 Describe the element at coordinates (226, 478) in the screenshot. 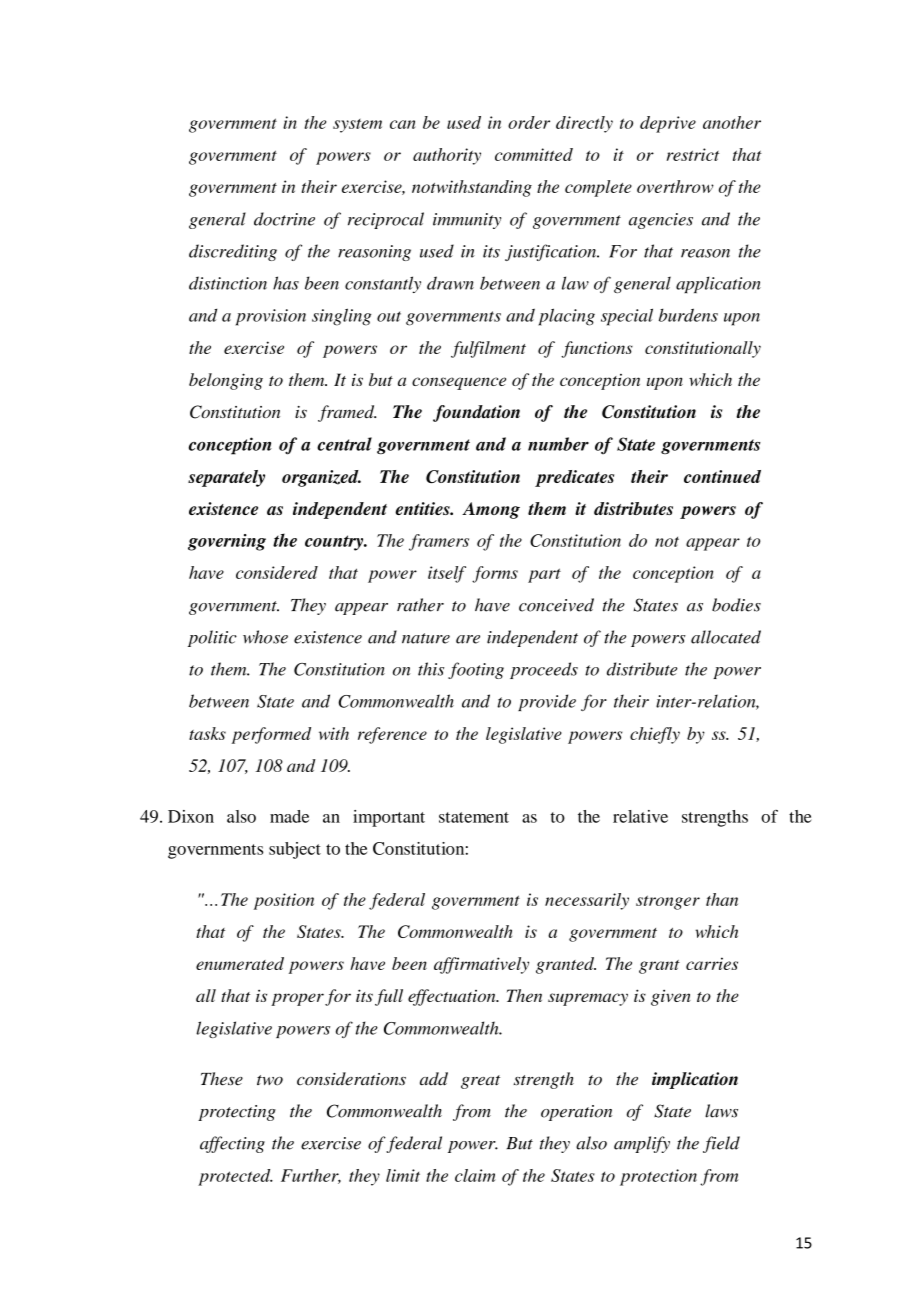

I see `separately` at that location.
